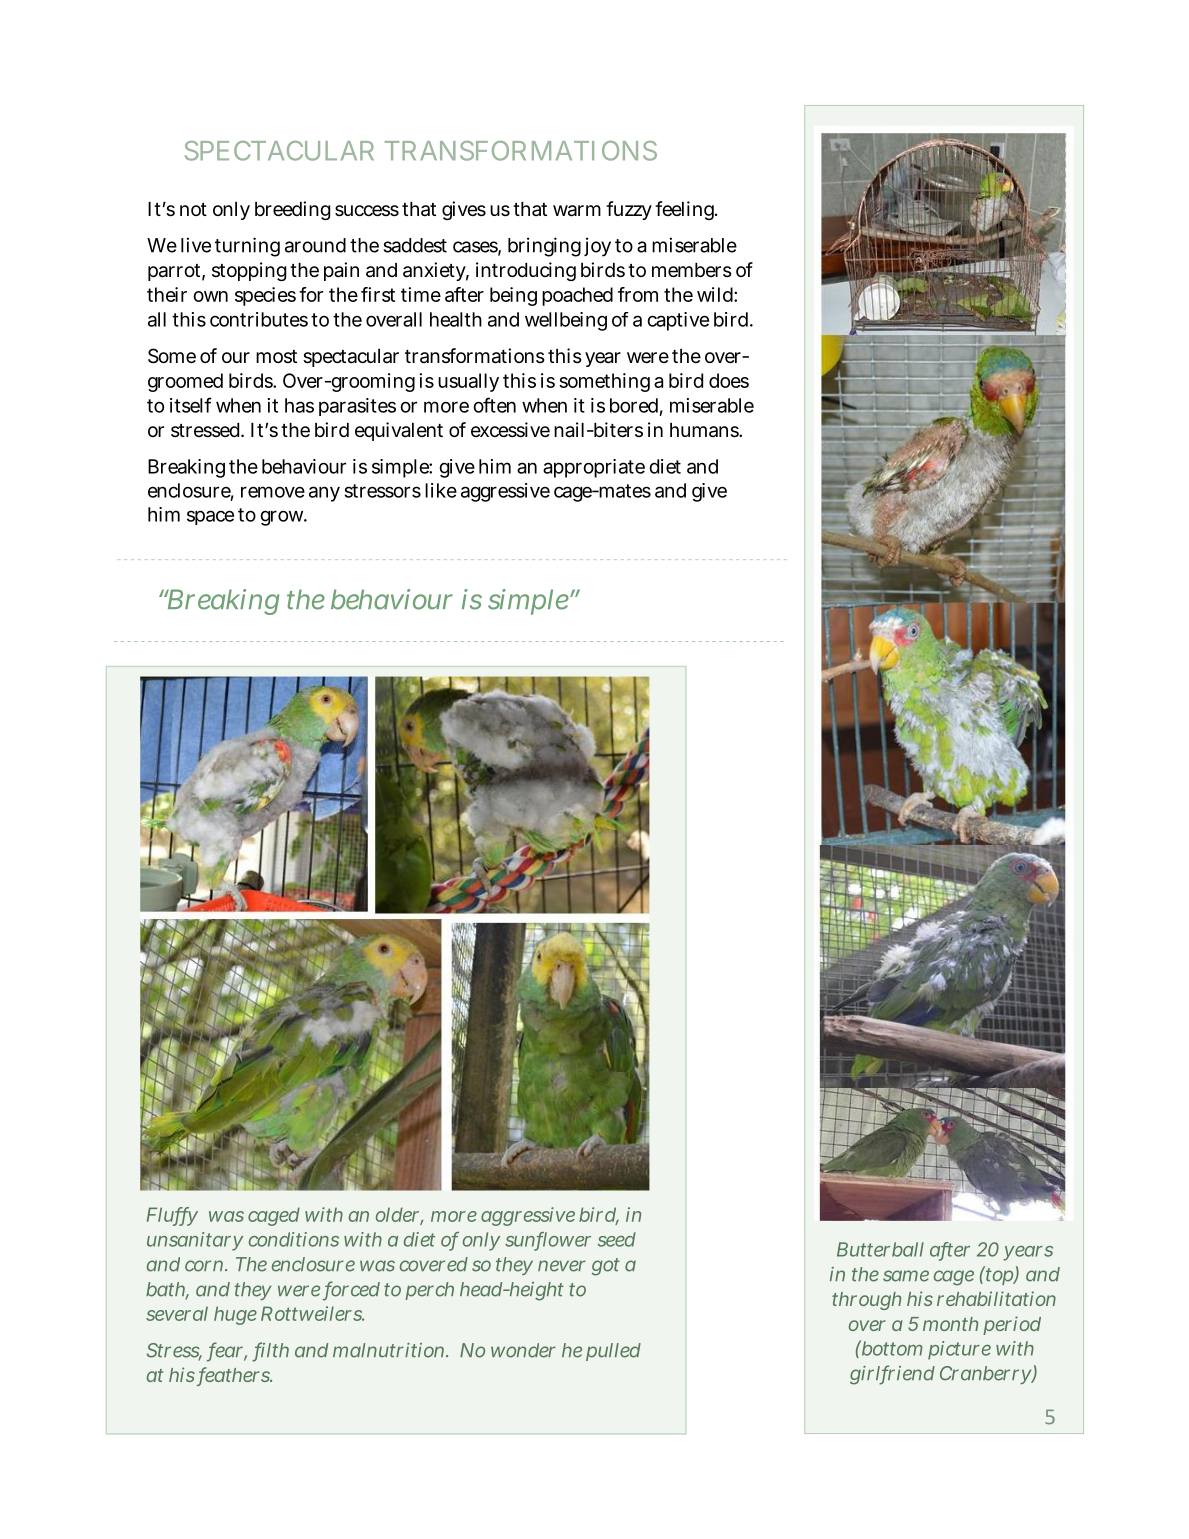 The image size is (1189, 1539). Describe the element at coordinates (597, 247) in the screenshot. I see `joy` at that location.
